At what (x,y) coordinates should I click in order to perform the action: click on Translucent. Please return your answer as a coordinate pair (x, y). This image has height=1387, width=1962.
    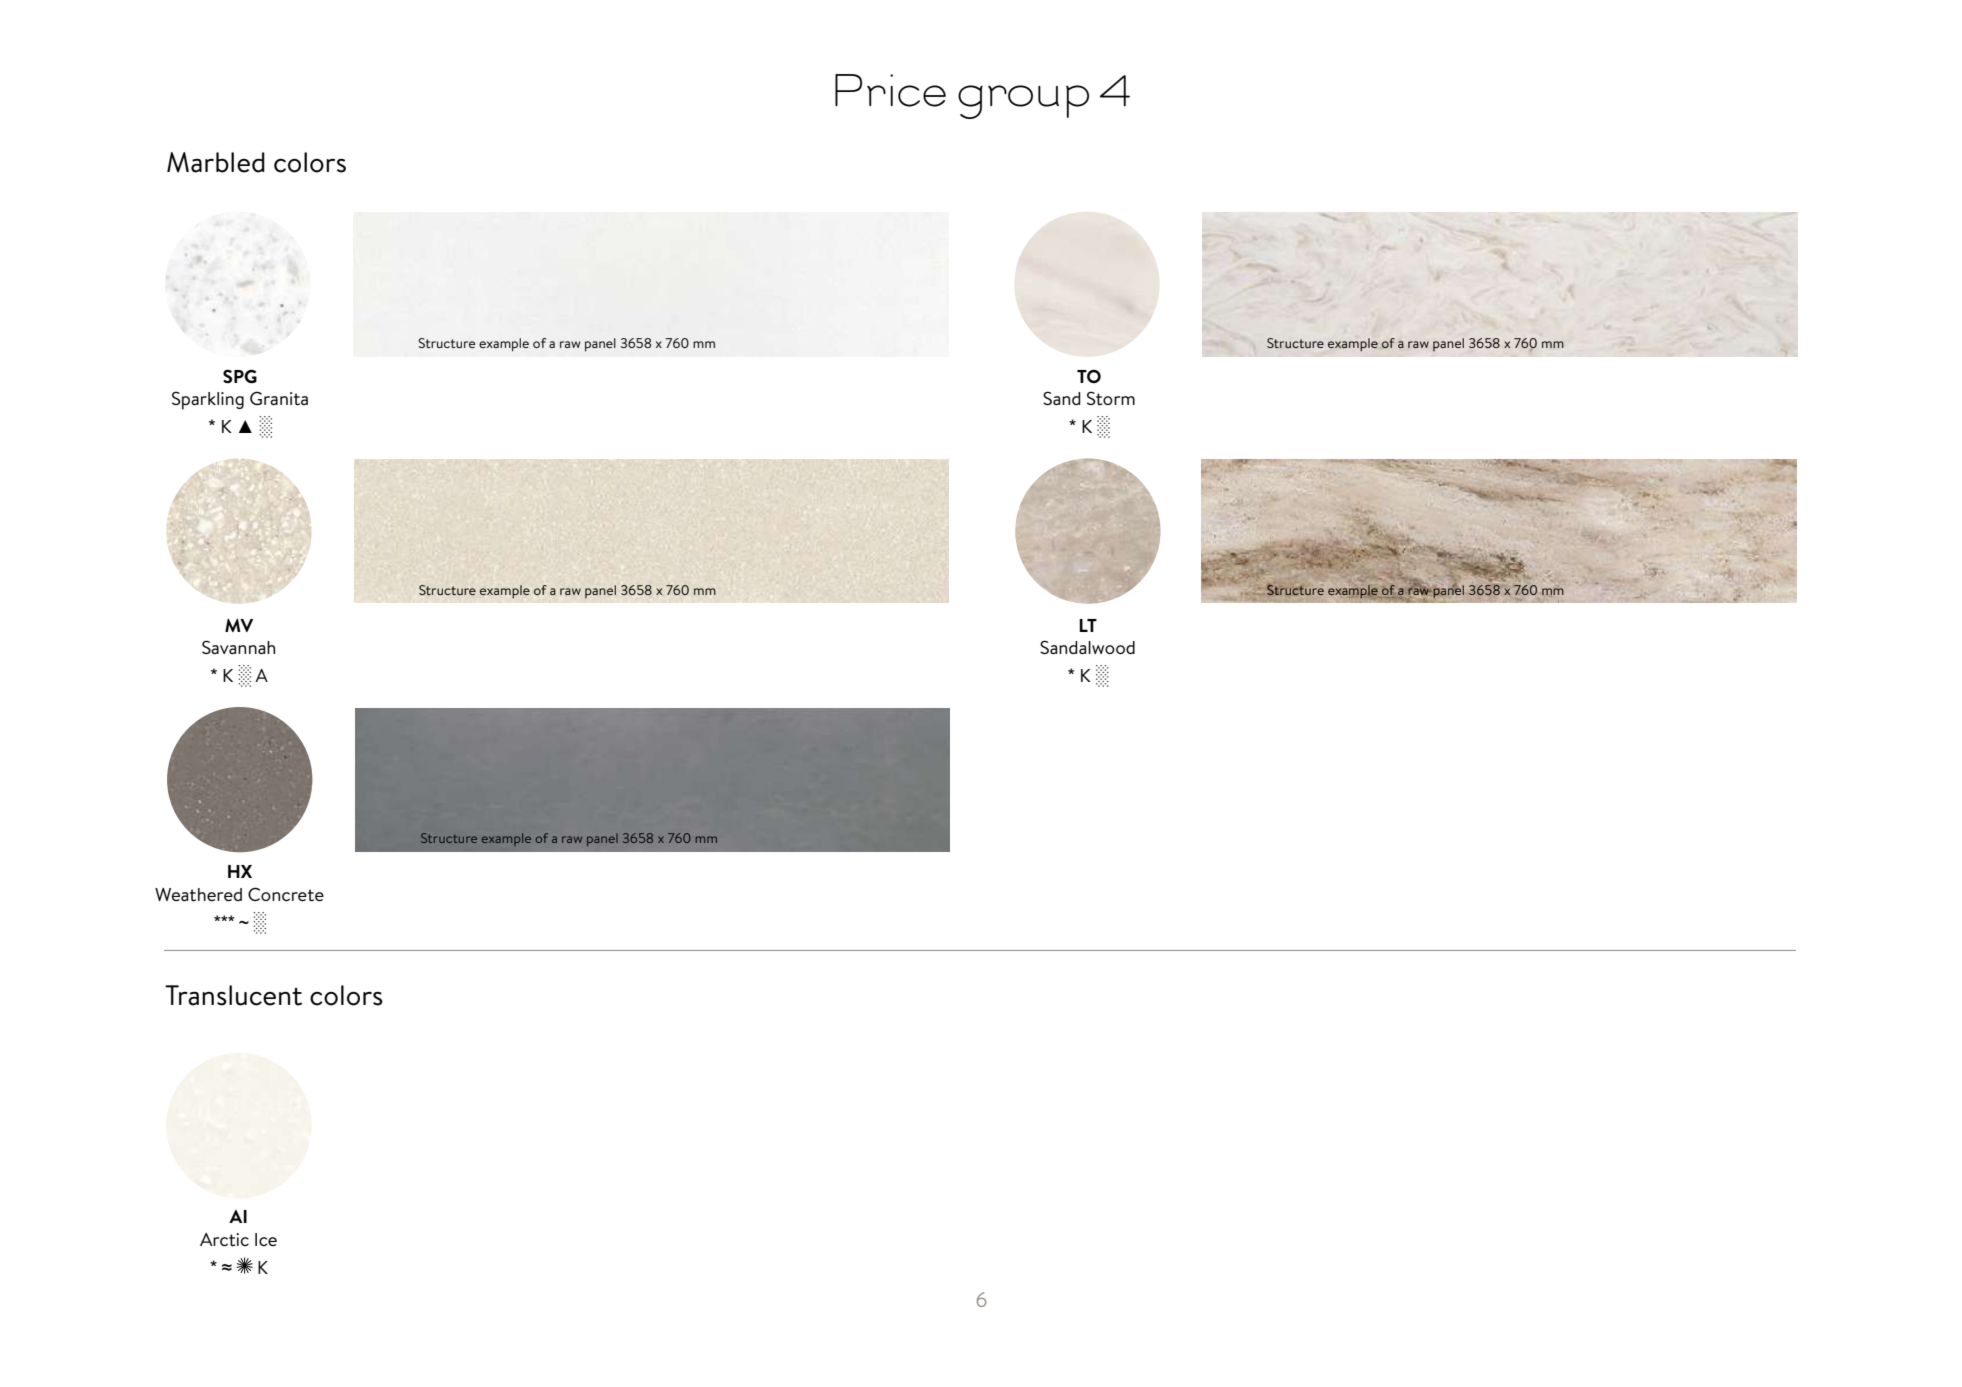
    Looking at the image, I should click on (233, 995).
